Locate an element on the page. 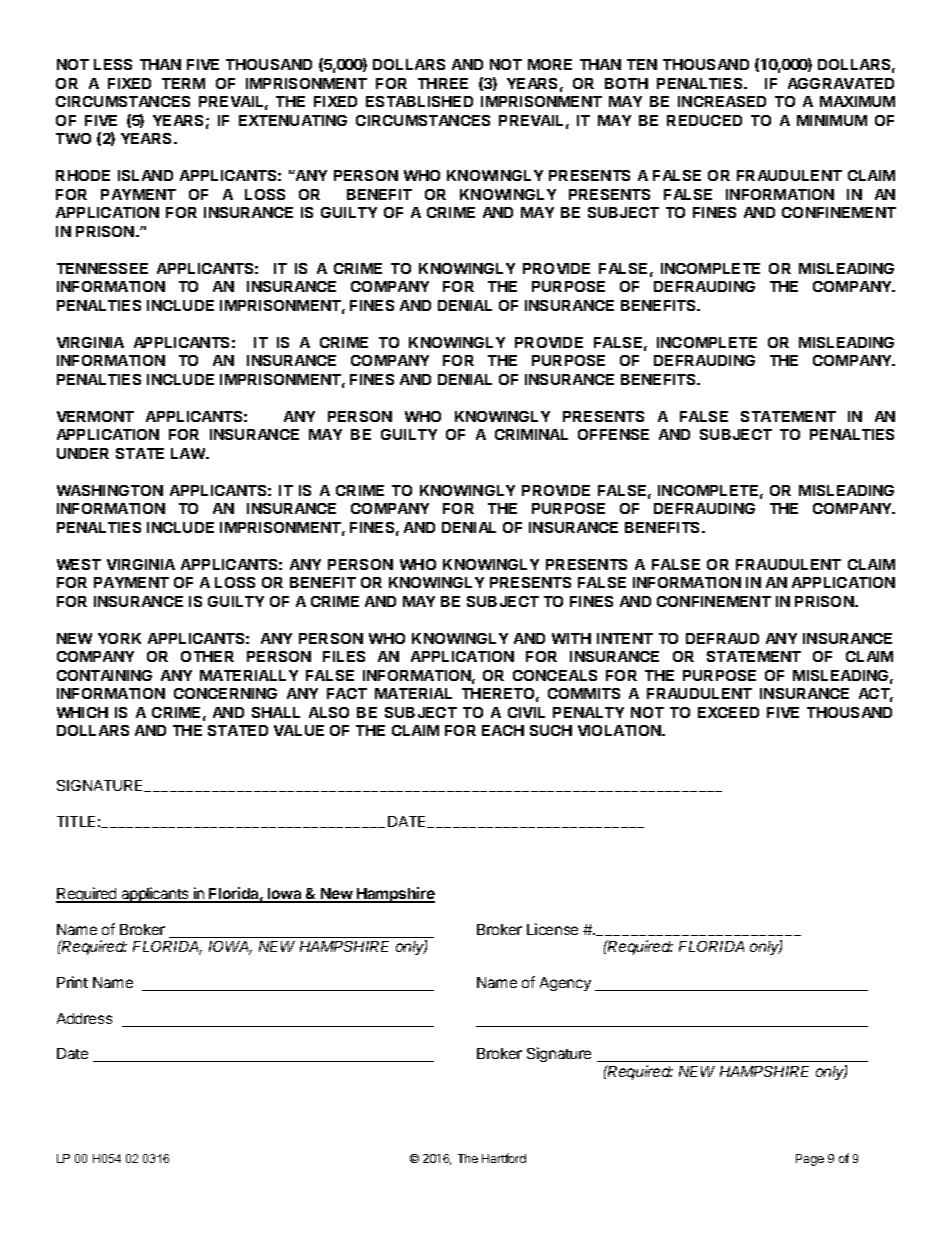 This document has width=952, height=1233. INCREASED is located at coordinates (722, 101).
